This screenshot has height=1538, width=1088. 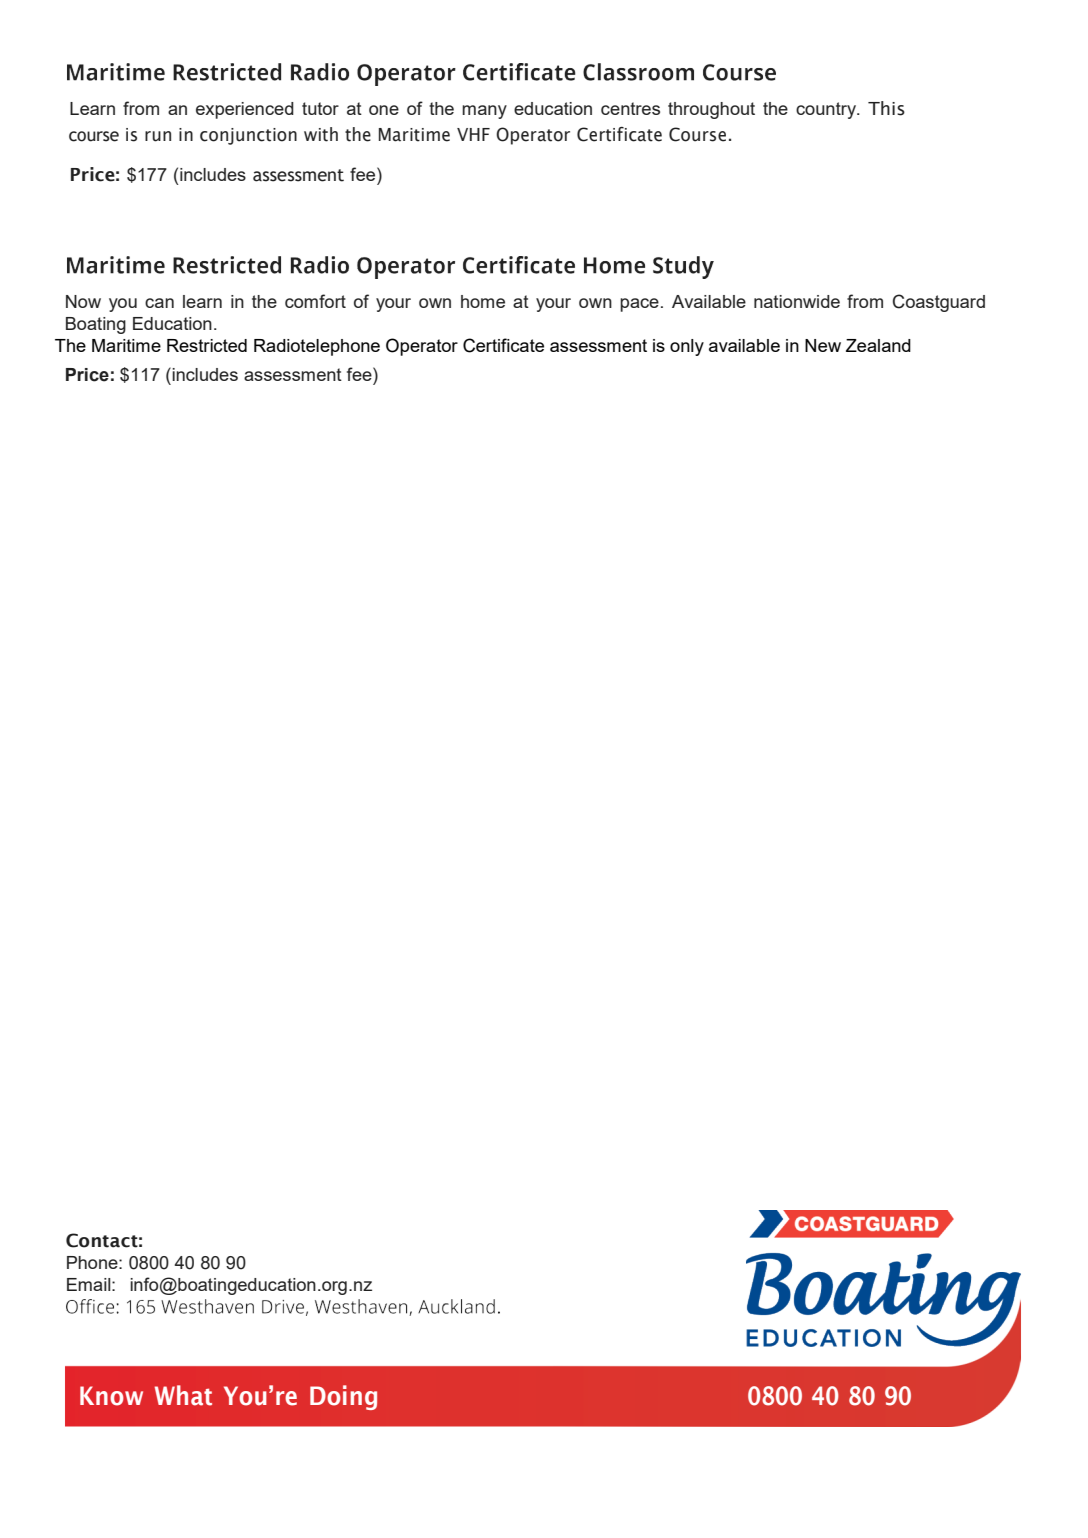 What do you see at coordinates (687, 347) in the screenshot?
I see `only` at bounding box center [687, 347].
